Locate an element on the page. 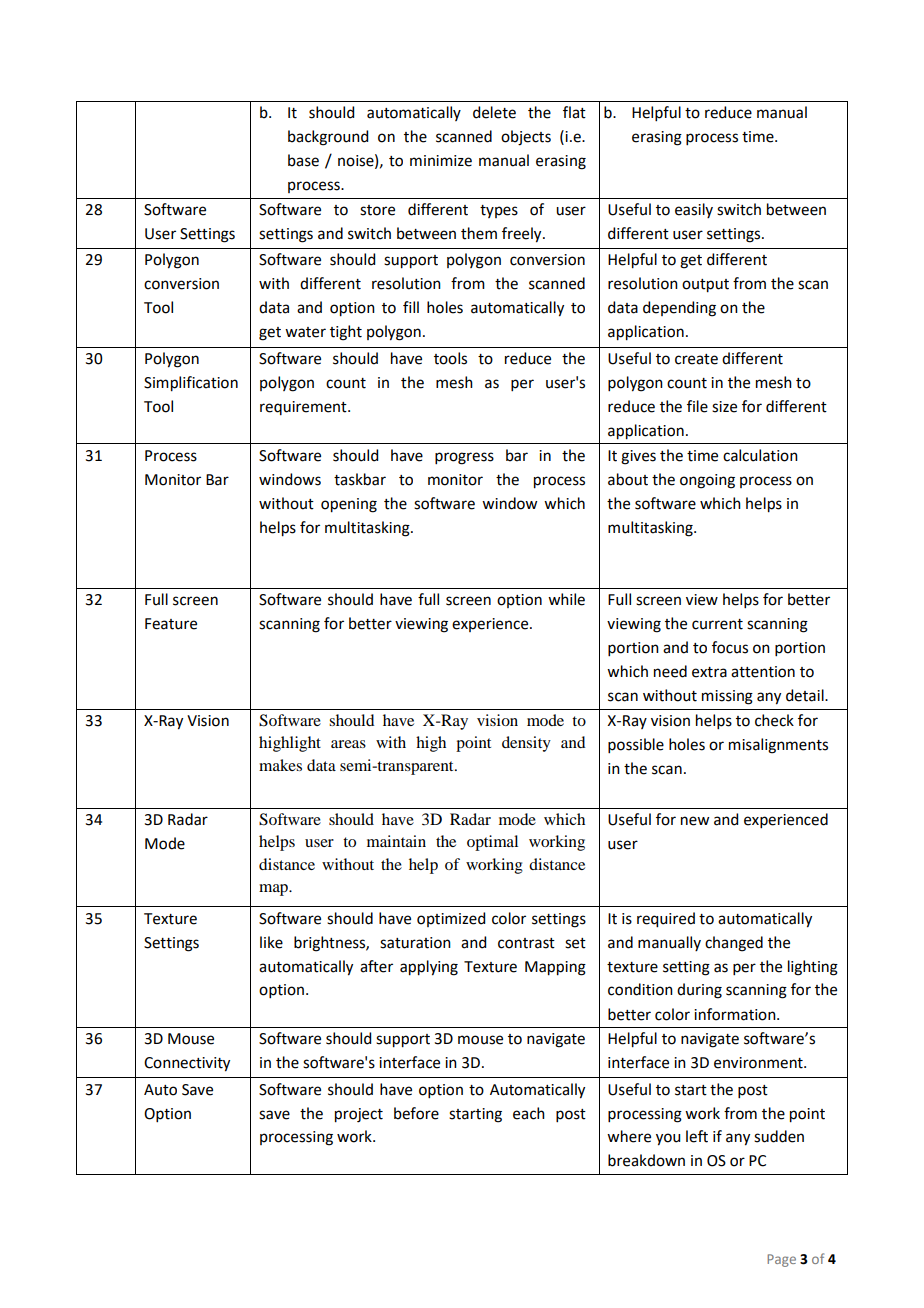 The width and height of the page is (924, 1308). new is located at coordinates (695, 821).
